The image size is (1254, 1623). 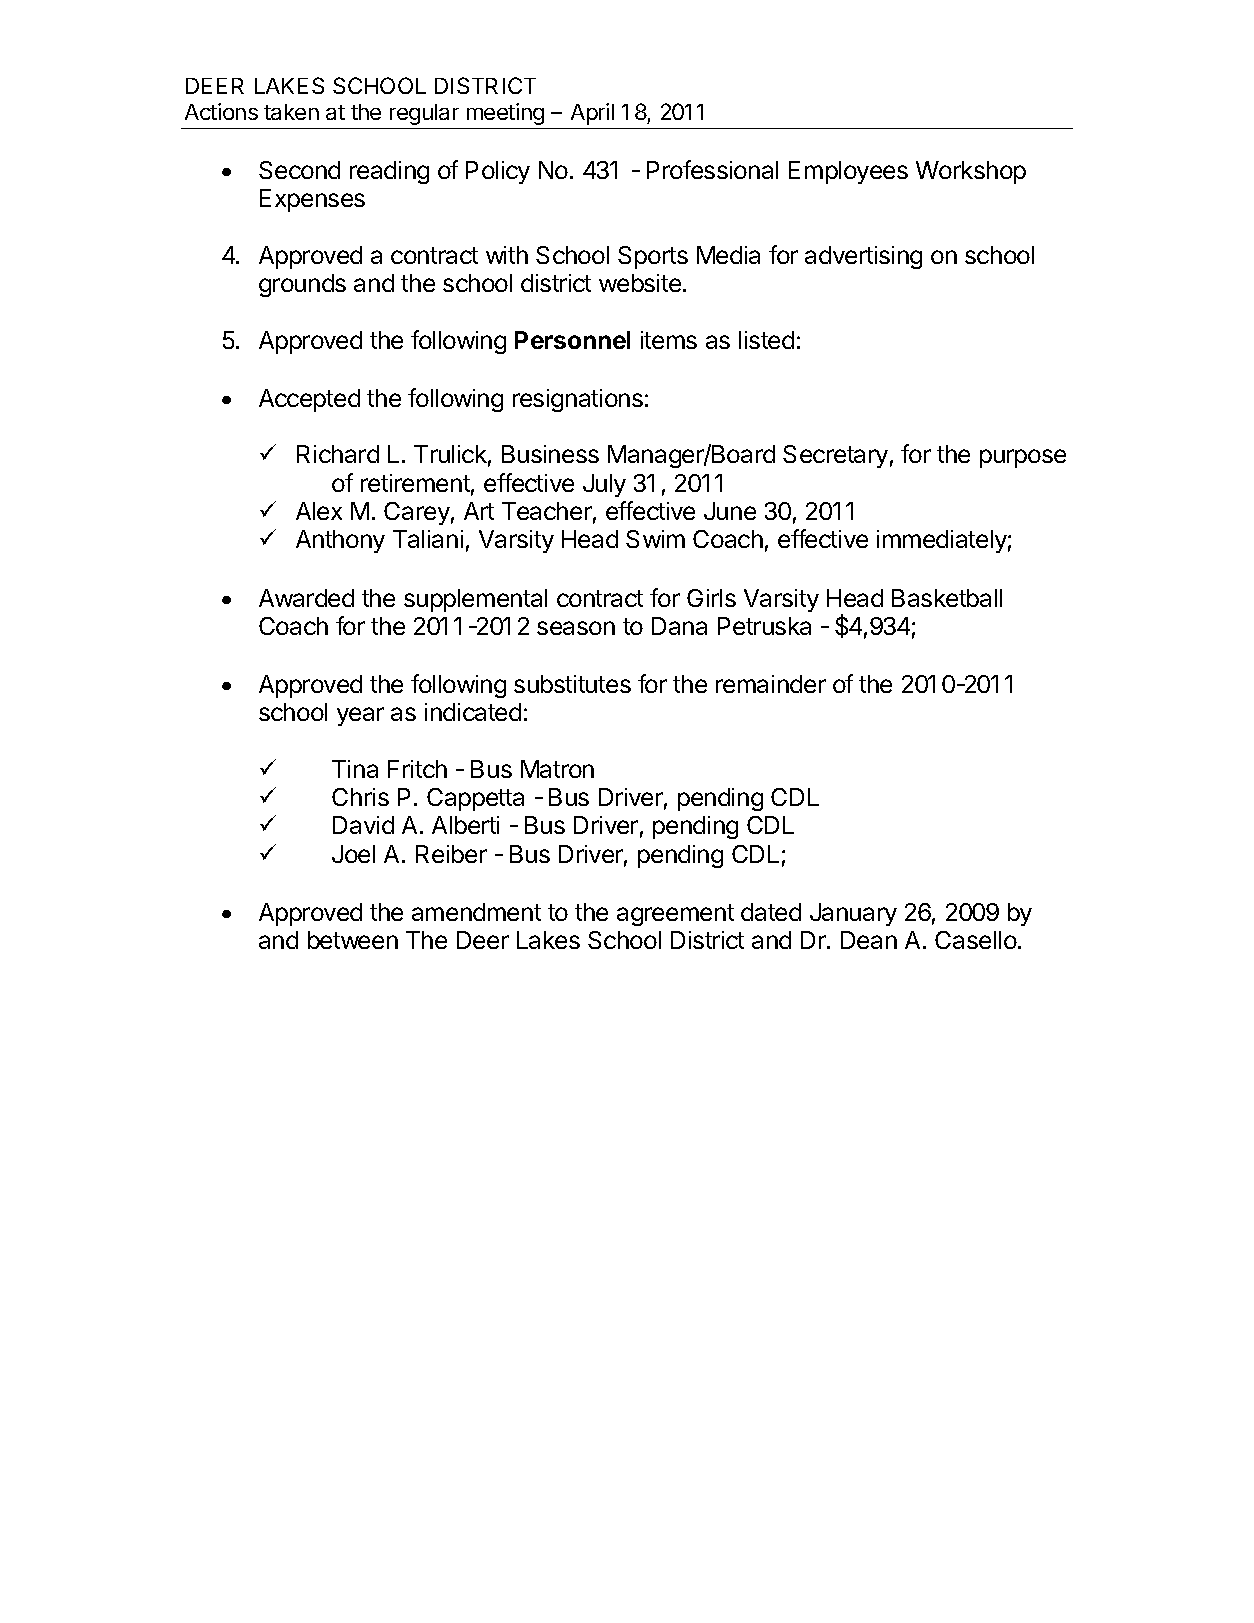 I want to click on grounds, so click(x=302, y=285).
